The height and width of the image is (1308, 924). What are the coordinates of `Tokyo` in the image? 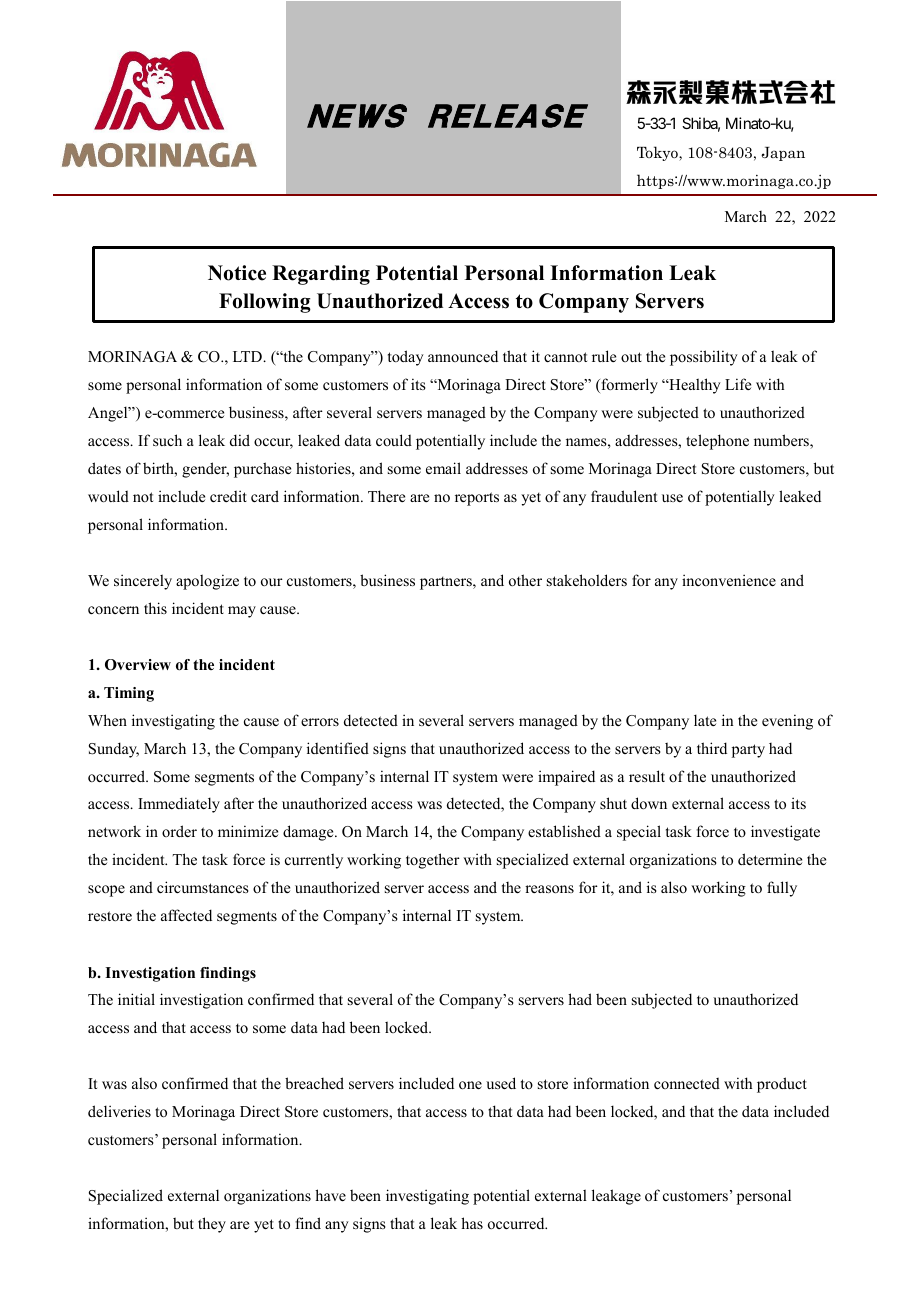 It's located at (658, 153).
